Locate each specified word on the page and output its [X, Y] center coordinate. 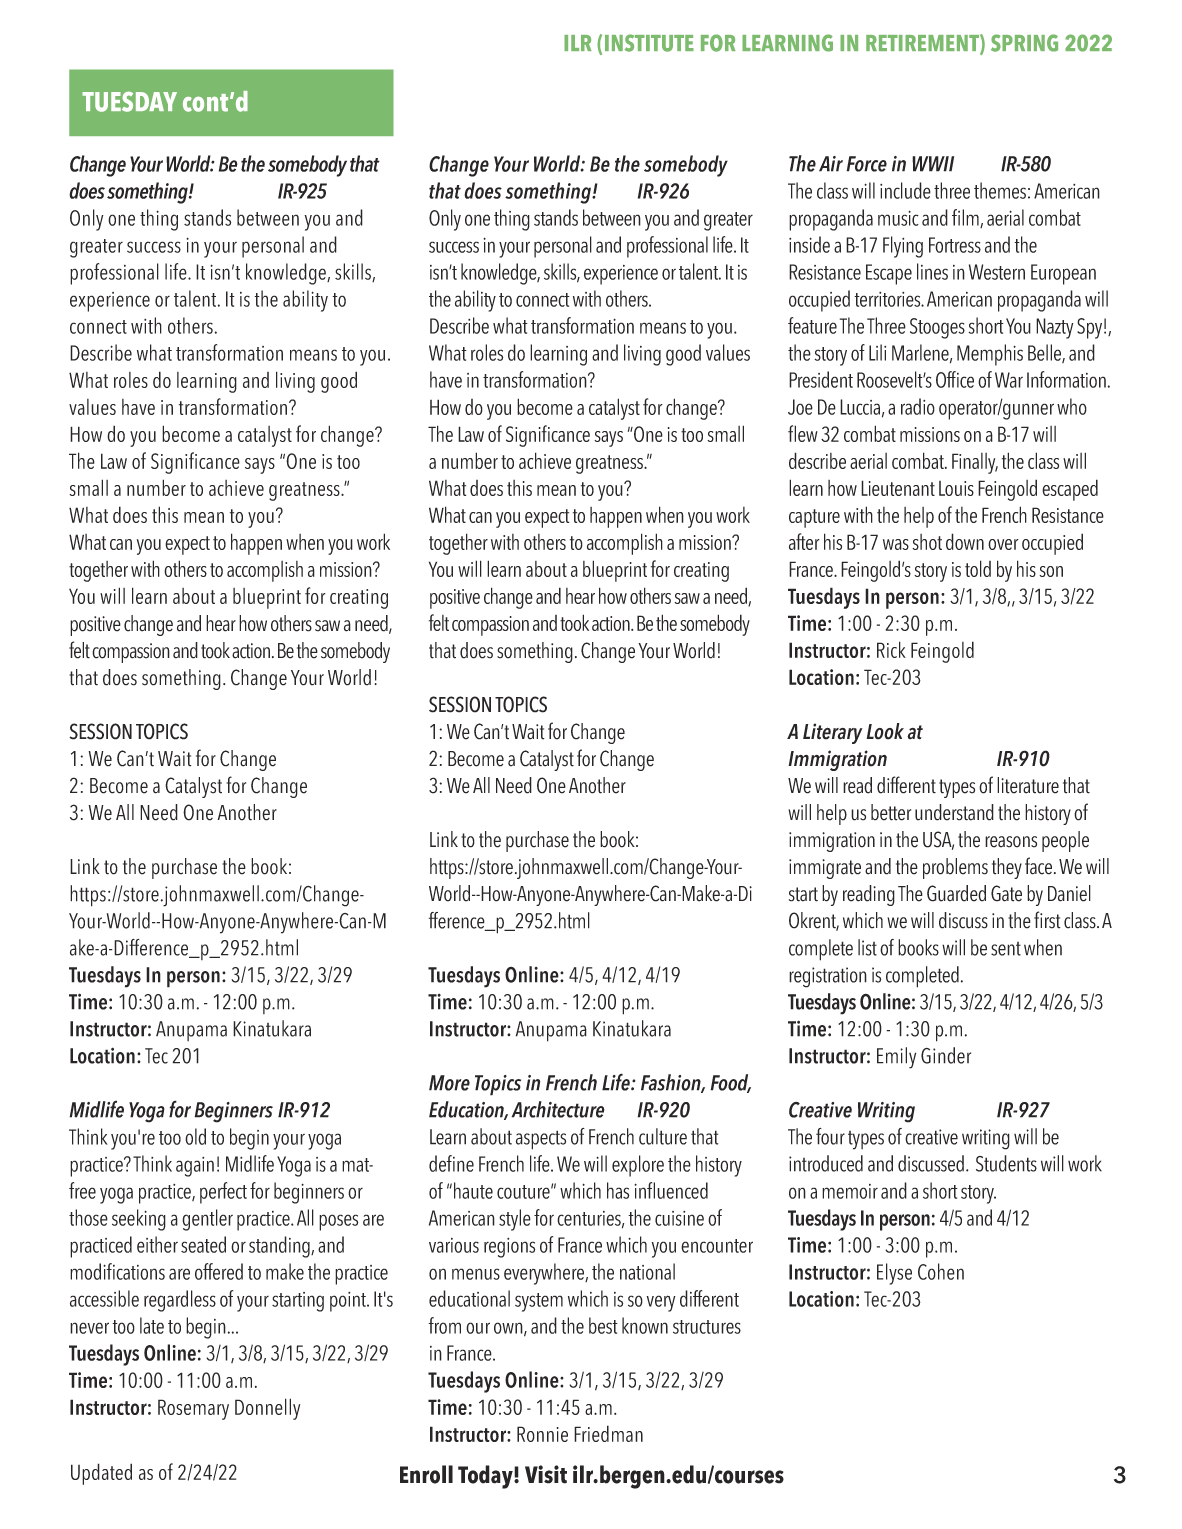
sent [1006, 949]
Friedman [608, 1433]
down [965, 541]
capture [814, 518]
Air [831, 164]
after [804, 541]
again [195, 1167]
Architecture [558, 1109]
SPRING [1024, 43]
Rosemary [193, 1409]
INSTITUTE [649, 43]
